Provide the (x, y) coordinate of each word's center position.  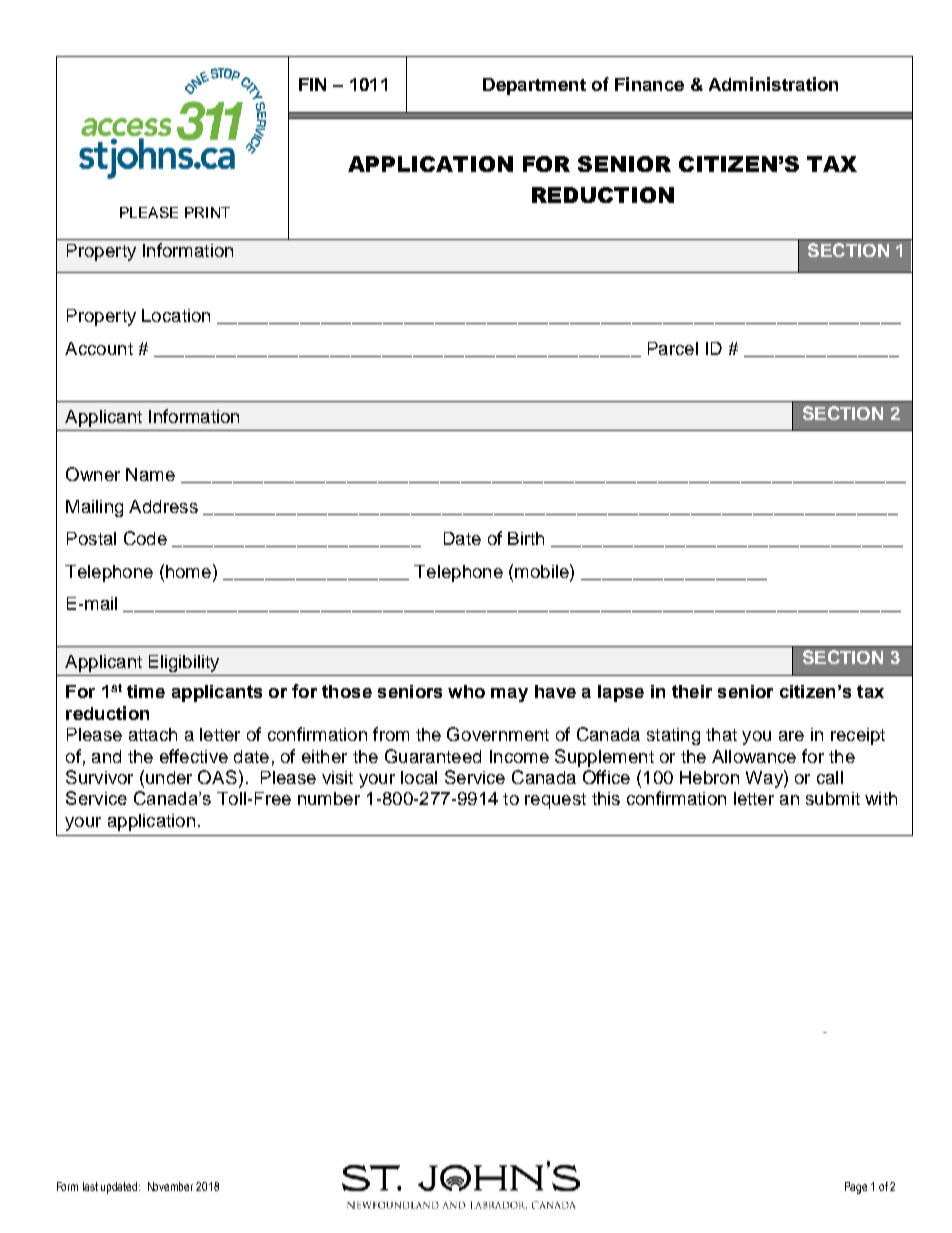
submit (833, 798)
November (170, 1186)
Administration (773, 84)
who (466, 691)
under (169, 777)
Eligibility (184, 663)
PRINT (207, 212)
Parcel (673, 348)
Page (856, 1188)
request (555, 801)
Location (176, 315)
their (692, 691)
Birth (526, 538)
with (881, 798)
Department (534, 86)
